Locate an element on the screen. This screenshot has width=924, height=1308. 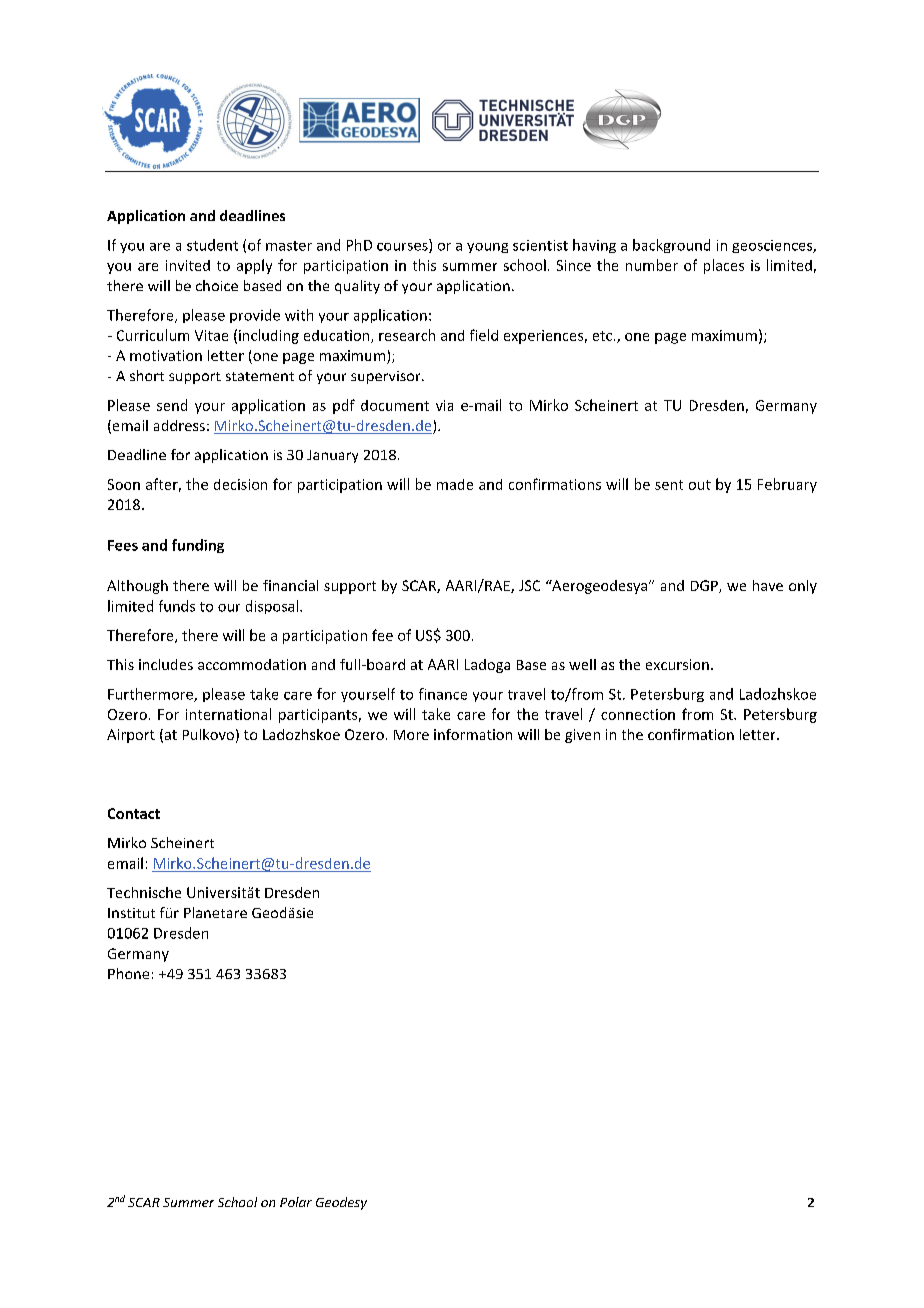
JSC is located at coordinates (529, 585).
